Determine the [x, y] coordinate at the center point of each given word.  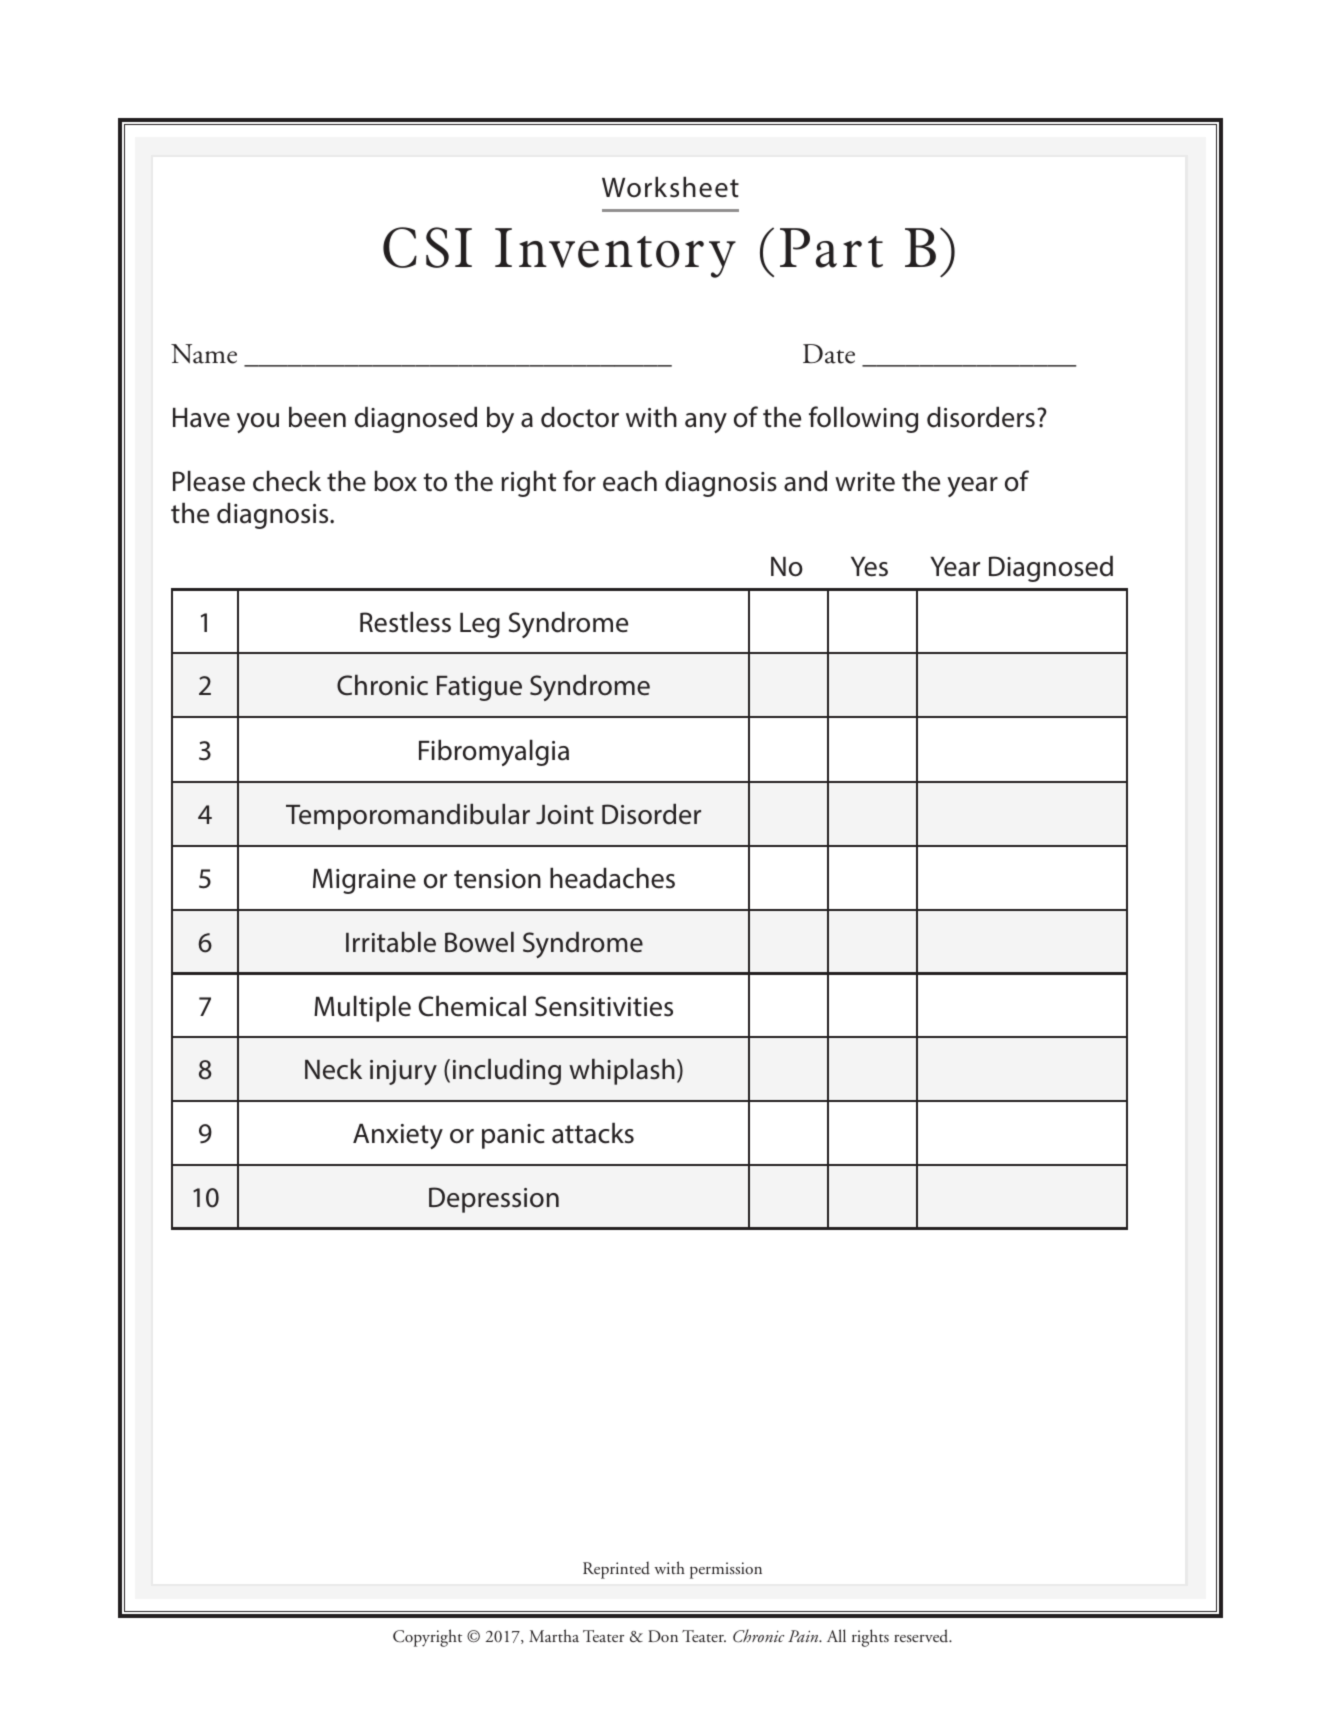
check [287, 481]
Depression [494, 1200]
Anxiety [398, 1136]
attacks [593, 1133]
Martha [554, 1635]
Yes [869, 567]
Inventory [615, 253]
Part [831, 248]
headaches [612, 878]
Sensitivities [604, 1006]
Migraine [364, 881]
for [579, 481]
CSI [427, 247]
